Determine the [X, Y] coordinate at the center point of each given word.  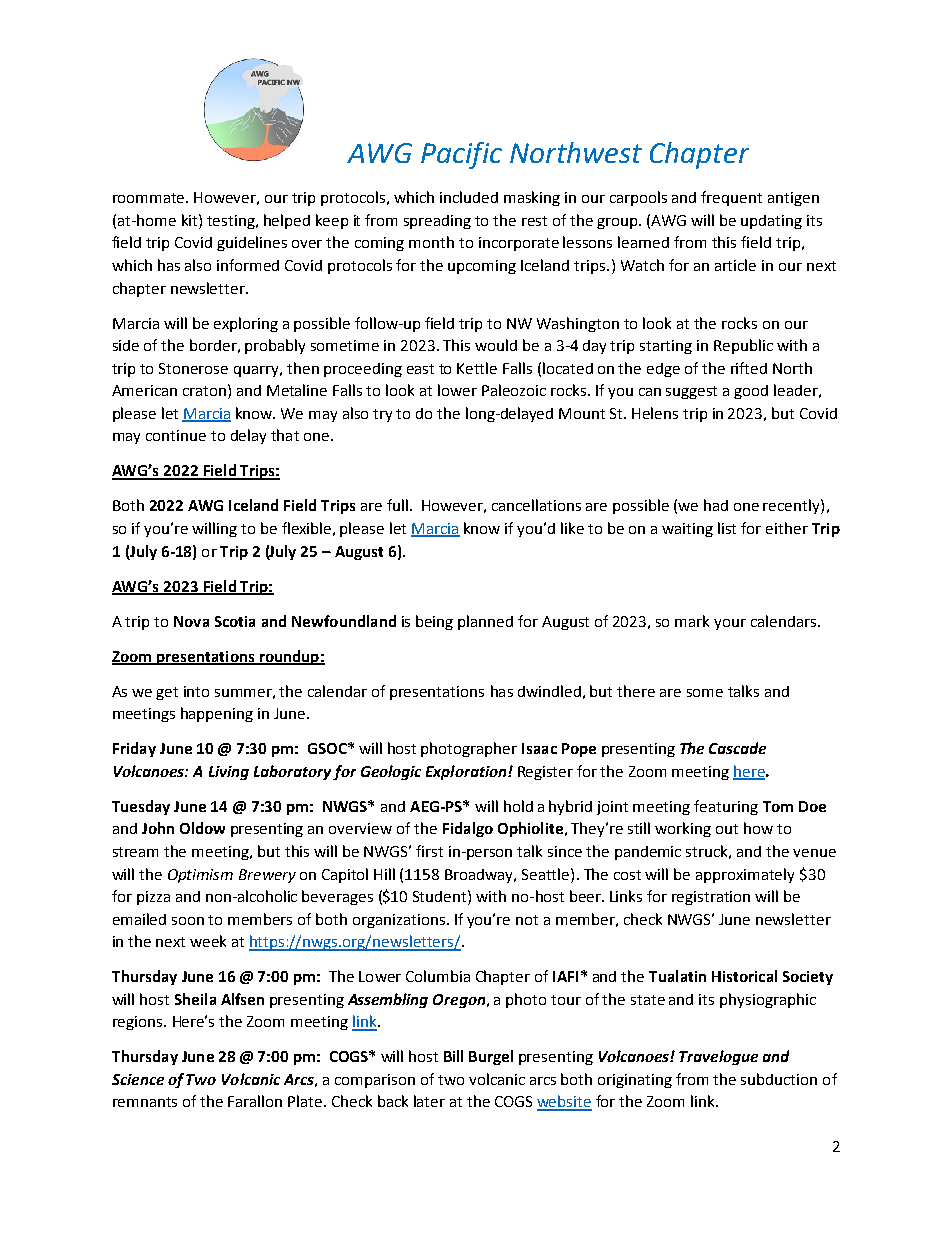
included [469, 197]
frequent [731, 198]
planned [485, 622]
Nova [191, 621]
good [751, 392]
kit [191, 220]
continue [176, 435]
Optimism [200, 876]
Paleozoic [514, 390]
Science [138, 1079]
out [727, 829]
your [730, 624]
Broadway [480, 876]
